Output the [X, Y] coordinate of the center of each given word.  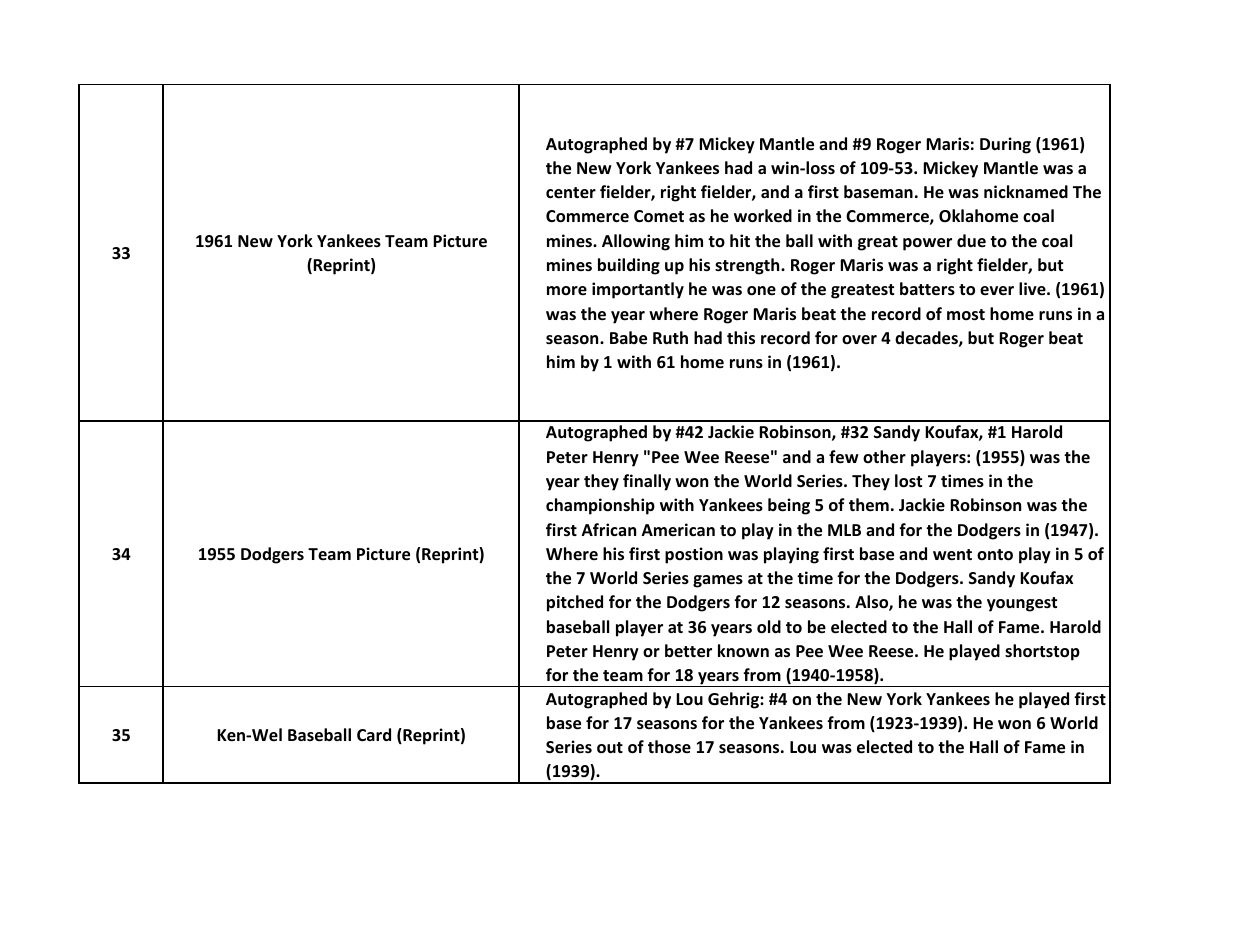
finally [647, 482]
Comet [659, 216]
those [669, 747]
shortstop [1042, 652]
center [571, 193]
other [884, 457]
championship [600, 506]
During [1005, 145]
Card [374, 734]
